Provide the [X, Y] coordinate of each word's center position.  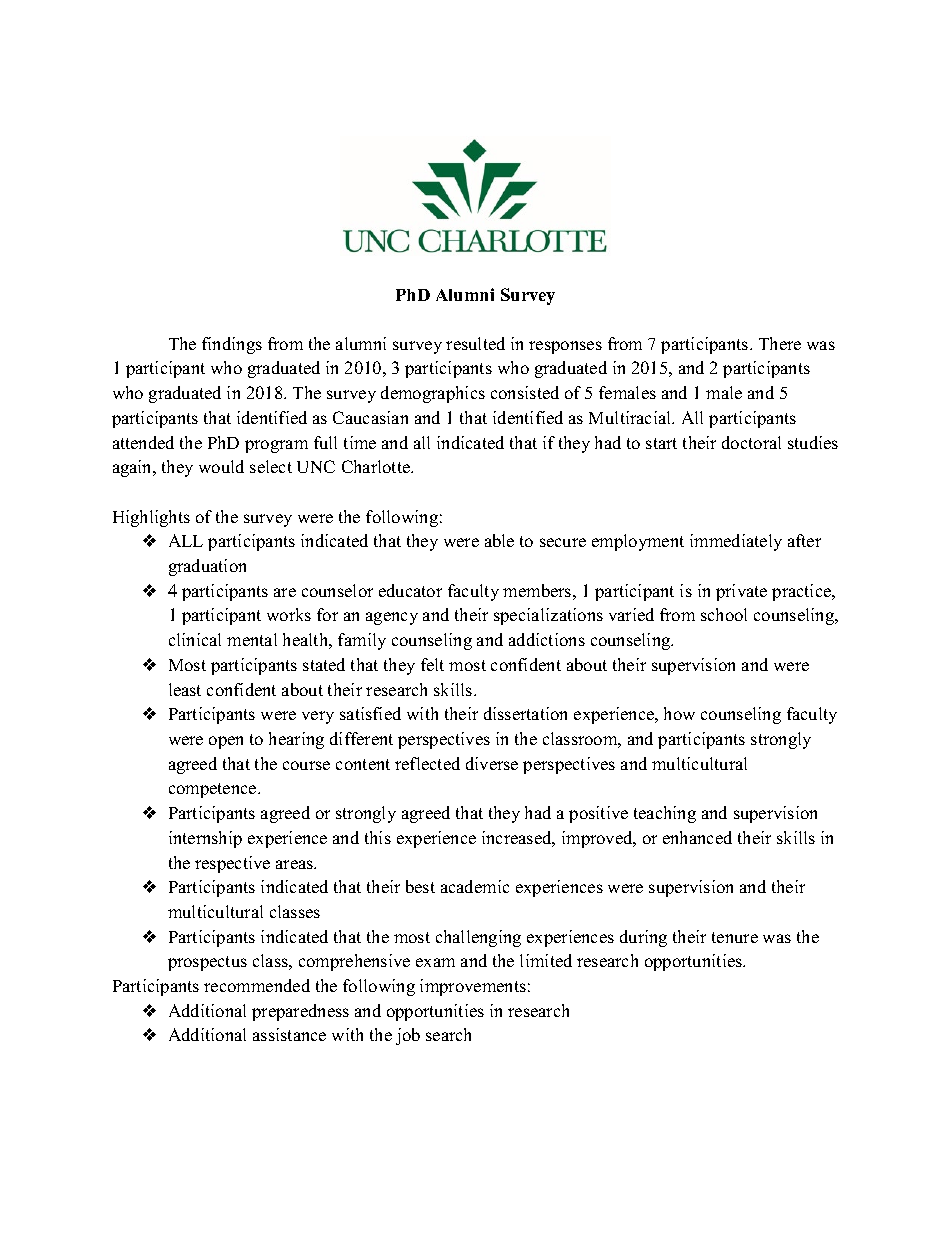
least [185, 689]
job [408, 1036]
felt [432, 664]
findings [232, 345]
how [679, 713]
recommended [257, 985]
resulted [475, 343]
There [780, 343]
